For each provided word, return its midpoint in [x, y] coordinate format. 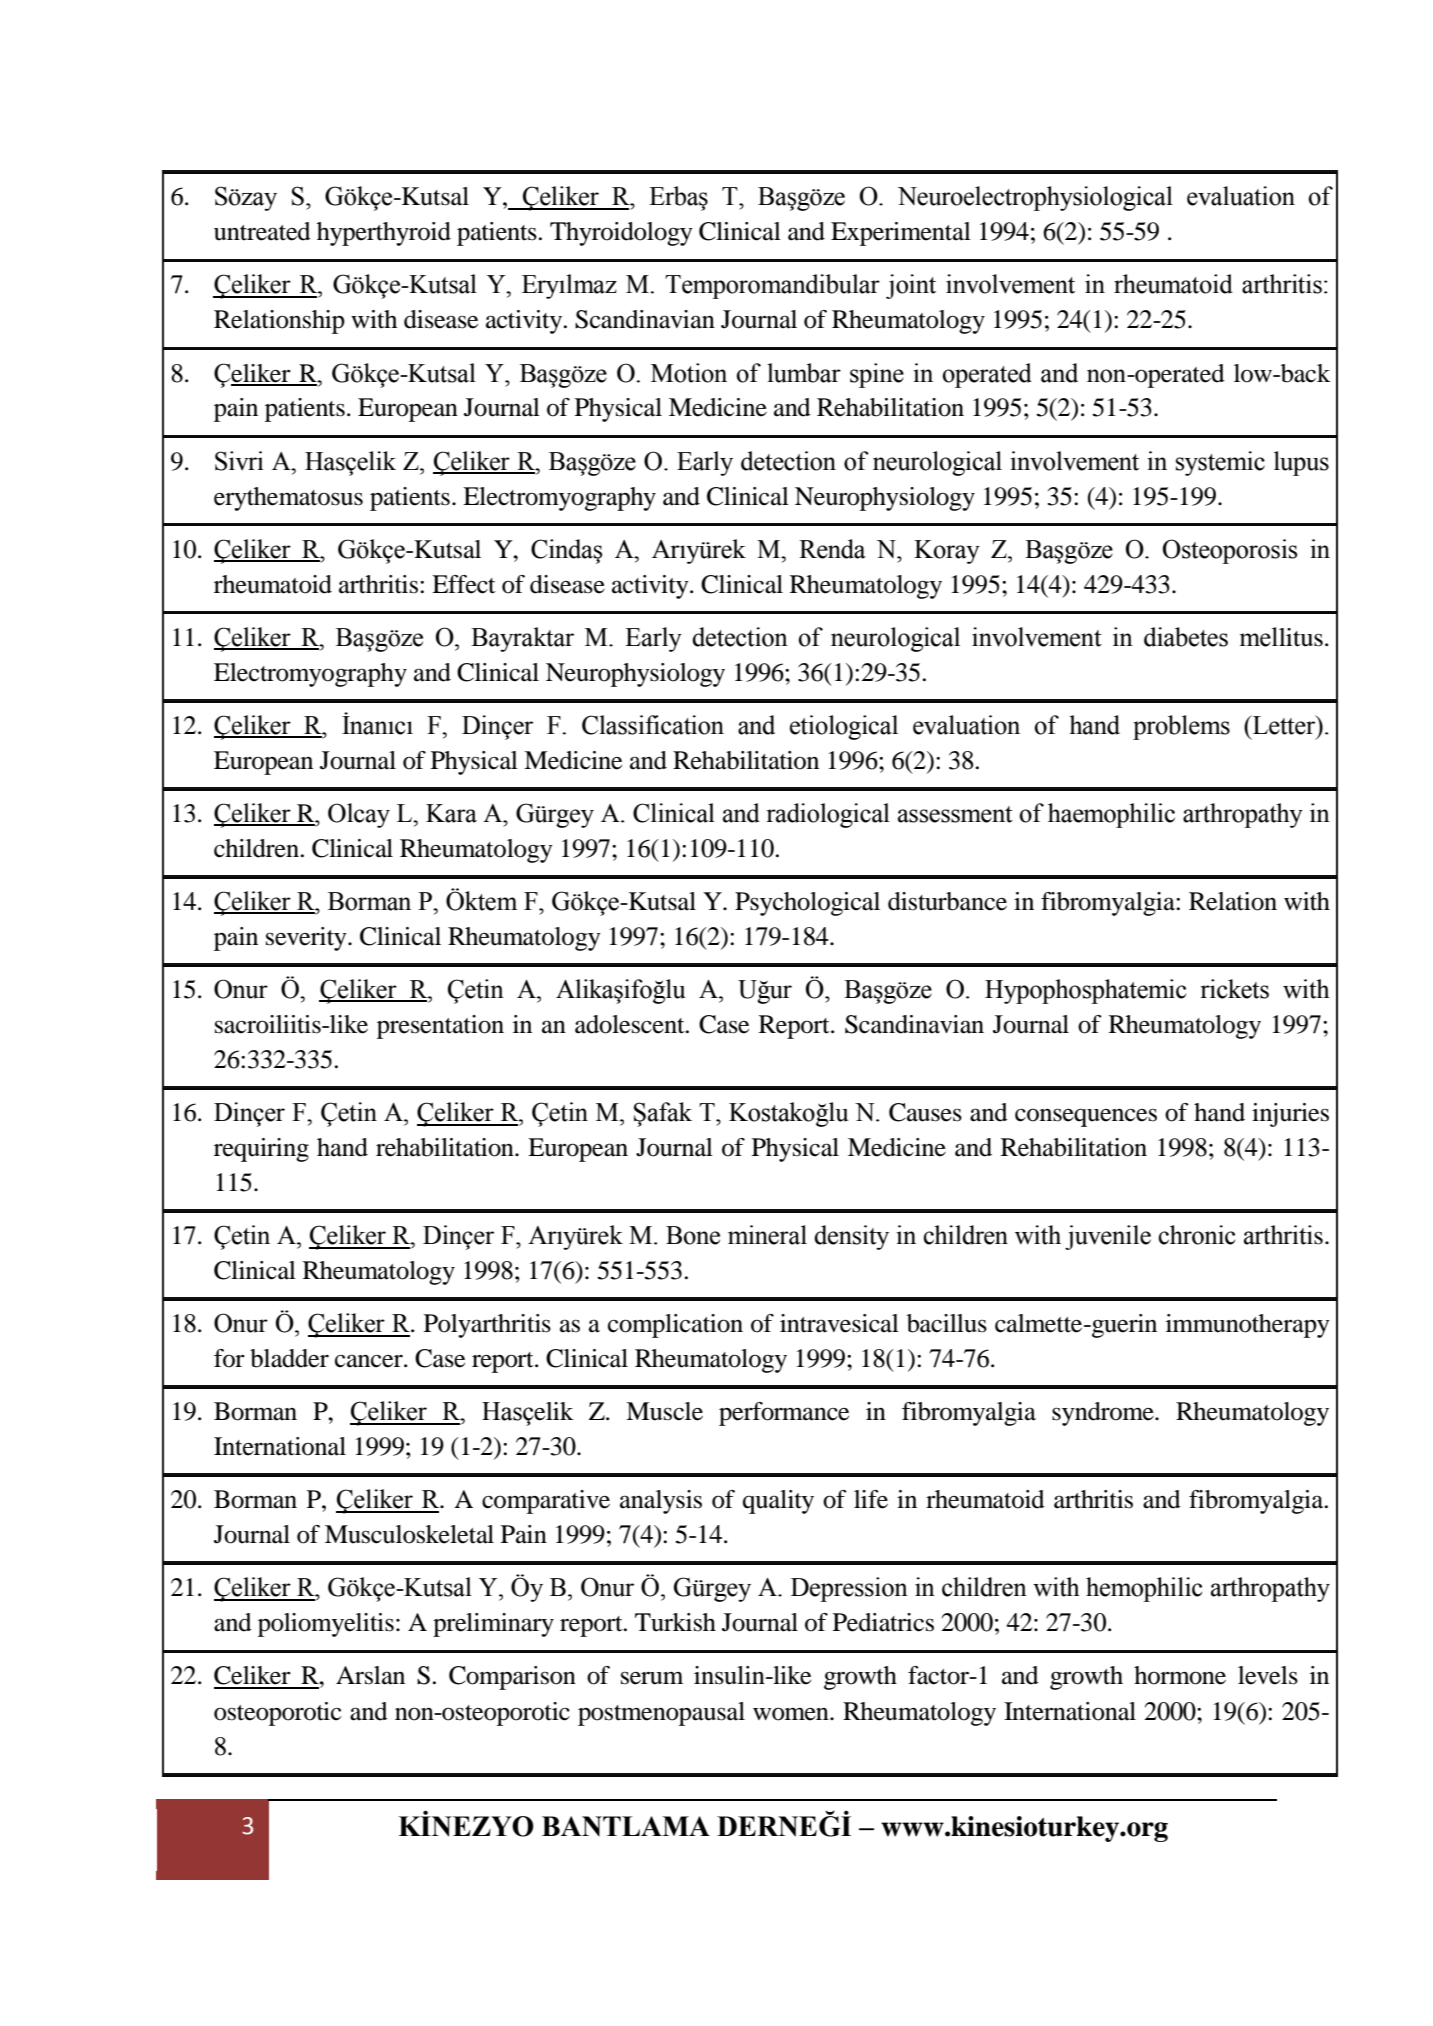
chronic [1196, 1235]
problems [1181, 727]
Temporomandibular [772, 286]
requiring [261, 1150]
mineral [767, 1235]
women [792, 1714]
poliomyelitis [326, 1625]
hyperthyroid [384, 234]
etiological [844, 727]
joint [911, 286]
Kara [451, 813]
